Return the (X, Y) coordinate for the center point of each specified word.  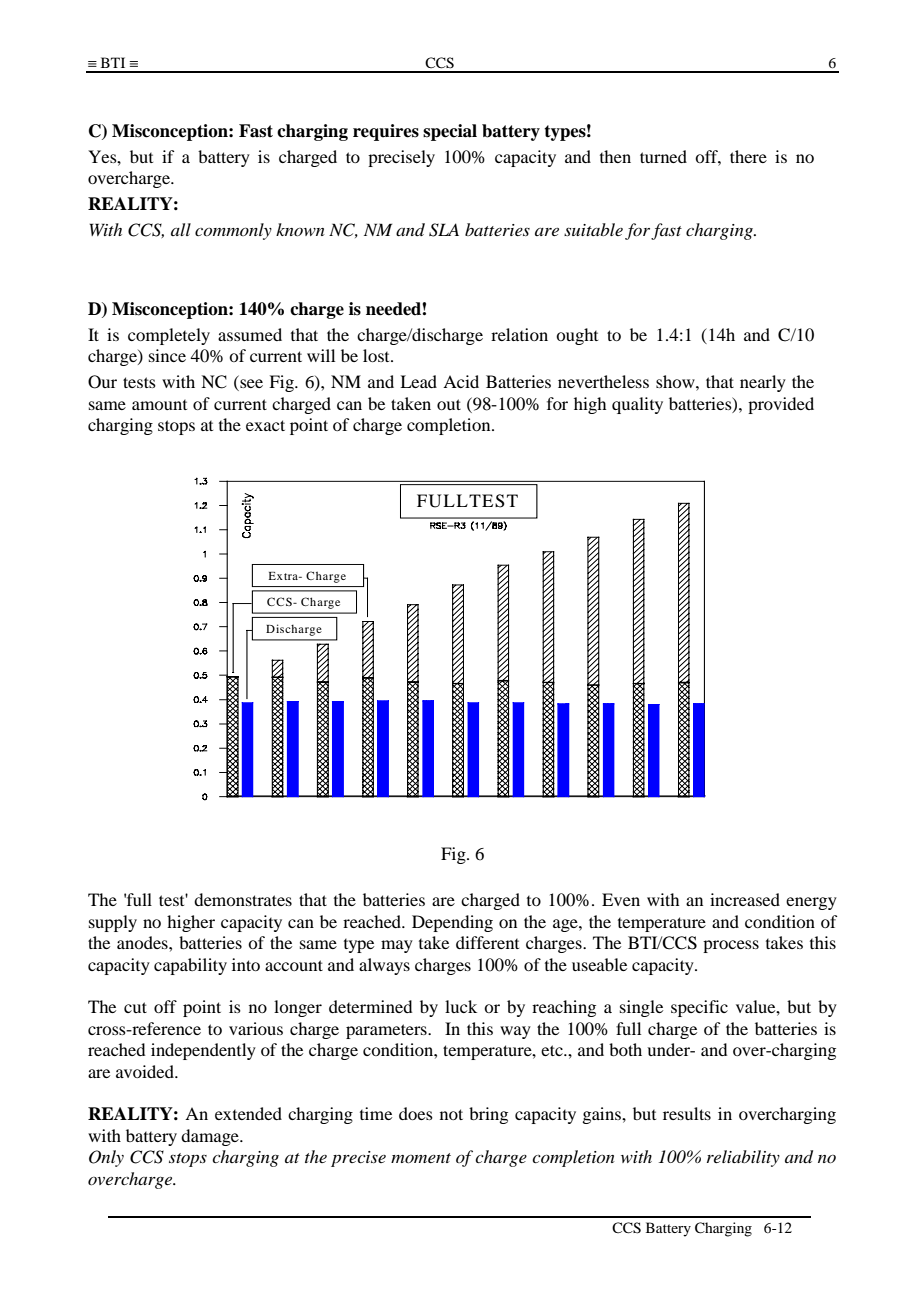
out (449, 404)
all (181, 229)
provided (781, 405)
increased (745, 899)
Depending (452, 923)
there (748, 156)
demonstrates (243, 899)
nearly (763, 383)
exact (265, 425)
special (450, 132)
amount (159, 405)
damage (211, 1137)
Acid (461, 381)
